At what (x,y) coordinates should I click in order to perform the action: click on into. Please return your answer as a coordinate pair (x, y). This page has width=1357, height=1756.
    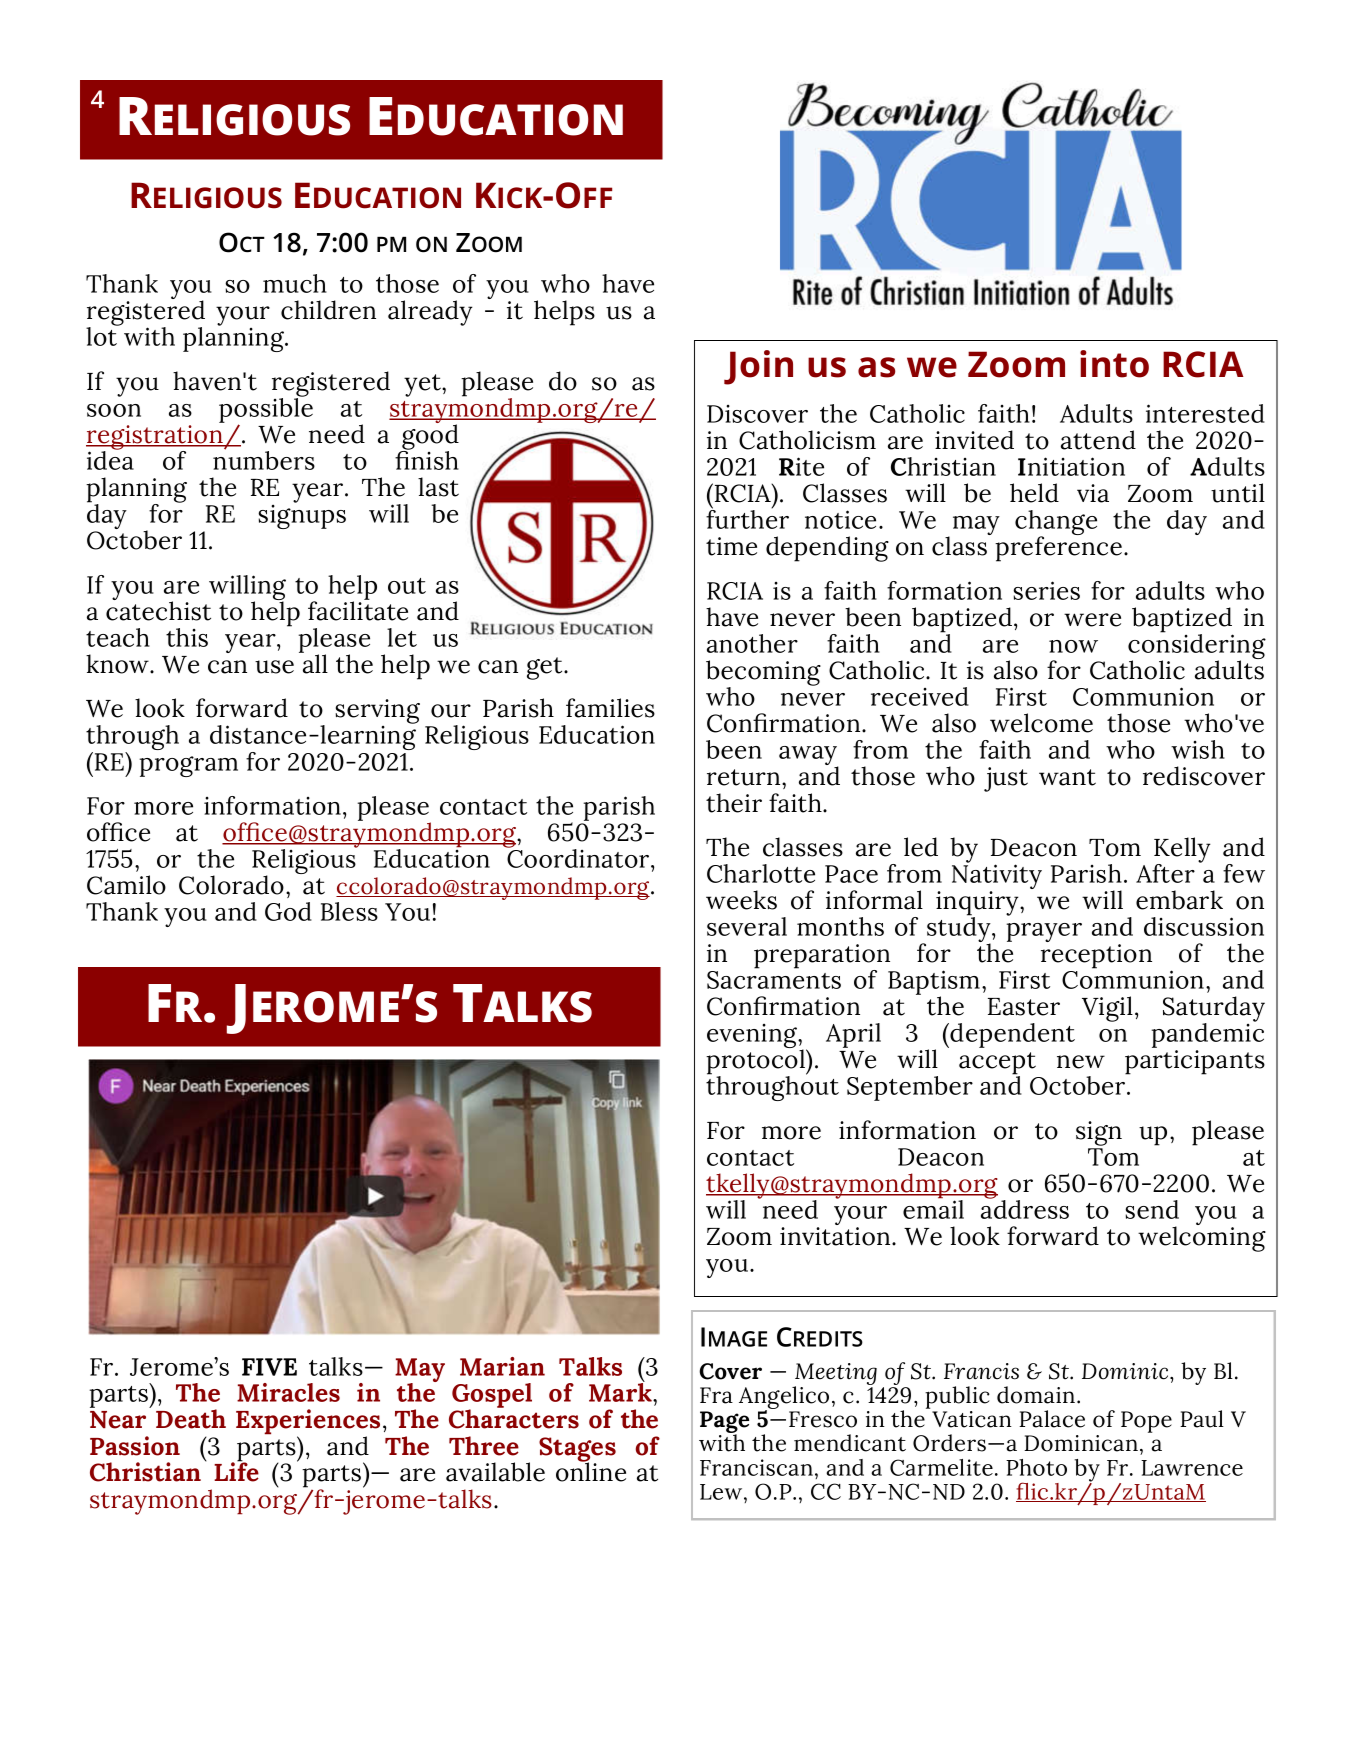
    Looking at the image, I should click on (1114, 364).
